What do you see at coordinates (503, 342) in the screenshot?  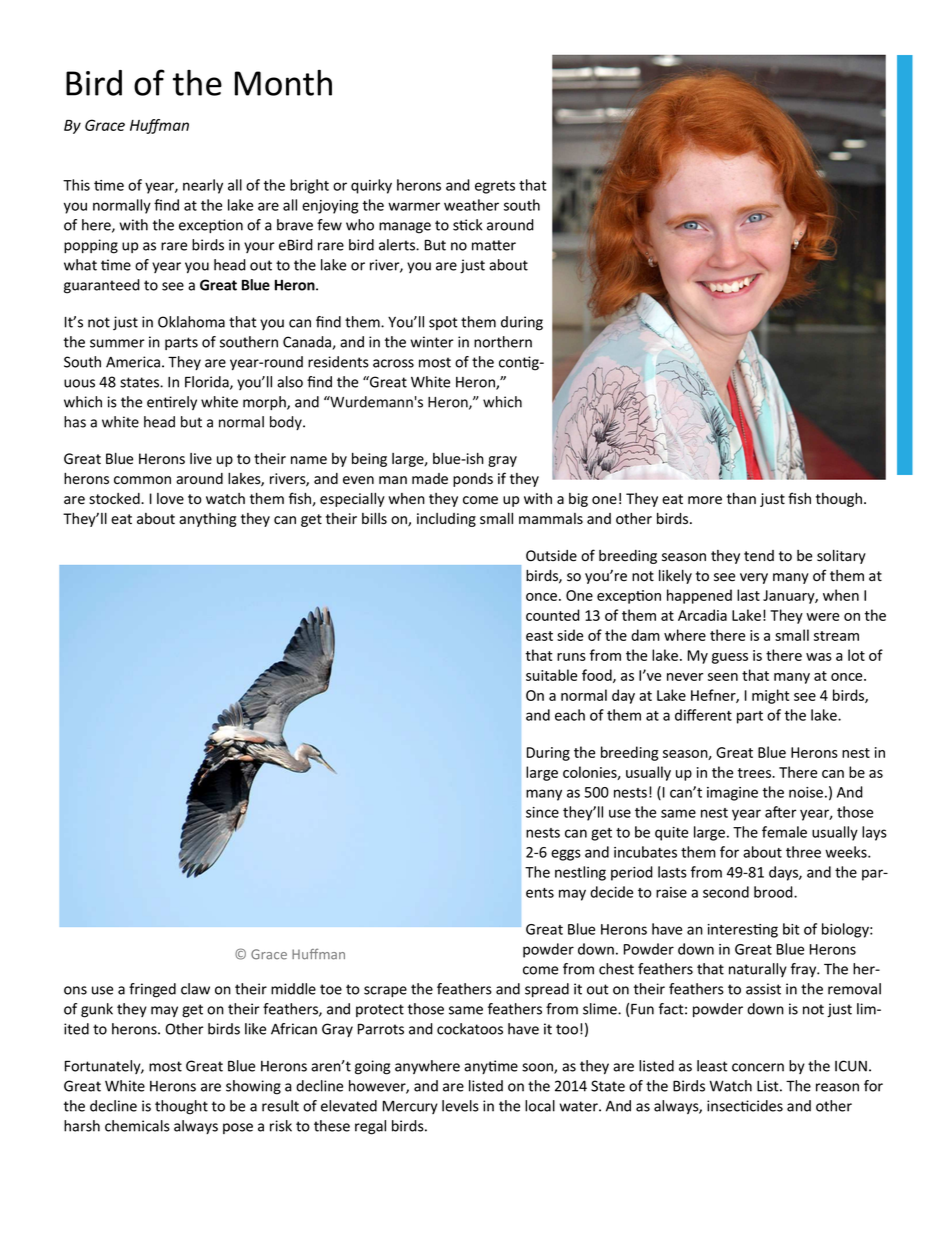 I see `northern` at bounding box center [503, 342].
